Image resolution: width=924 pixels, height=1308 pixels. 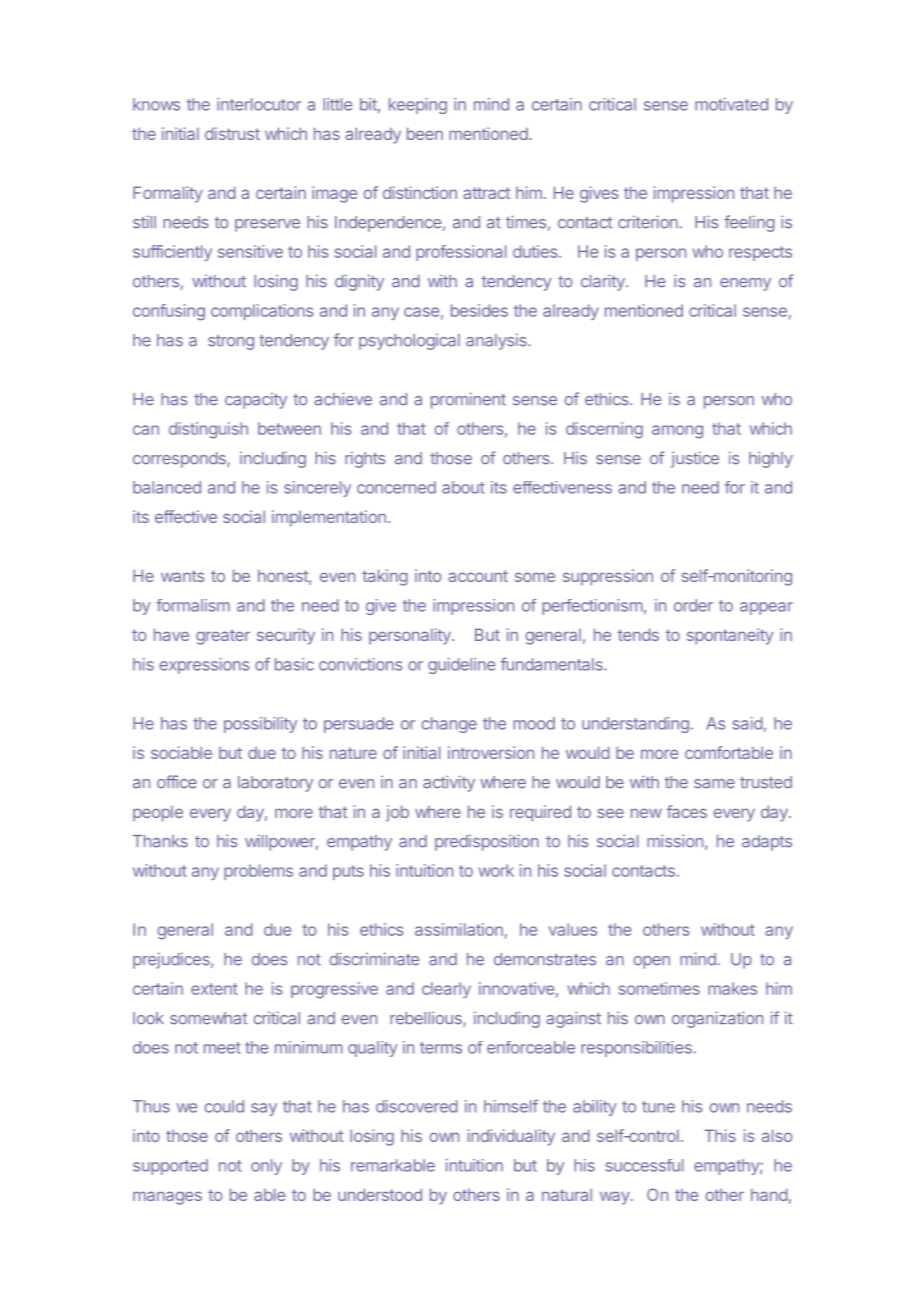 I want to click on assimilation, so click(x=459, y=929).
